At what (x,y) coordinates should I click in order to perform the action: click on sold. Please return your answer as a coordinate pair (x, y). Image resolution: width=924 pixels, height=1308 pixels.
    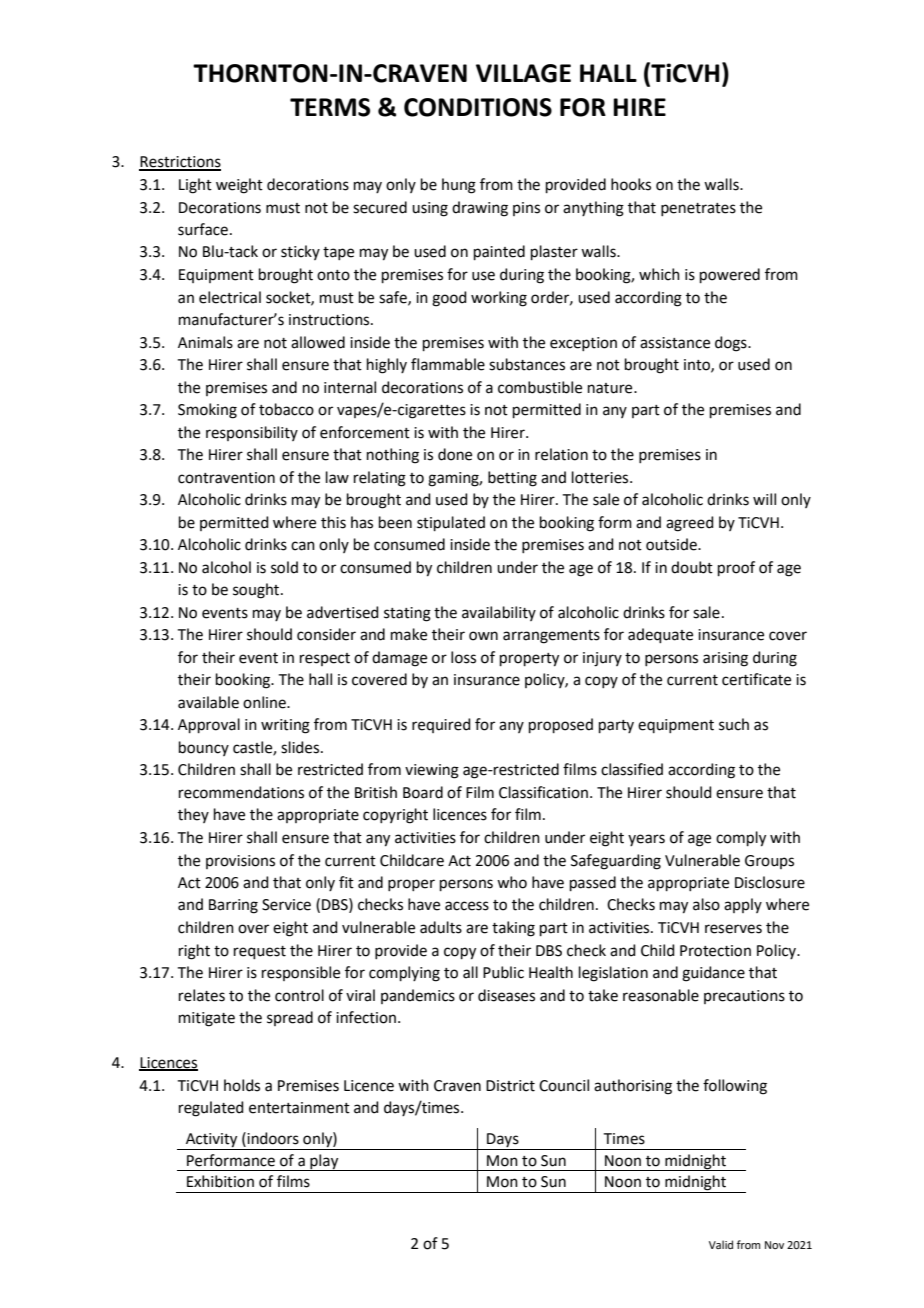
    Looking at the image, I should click on (284, 567).
